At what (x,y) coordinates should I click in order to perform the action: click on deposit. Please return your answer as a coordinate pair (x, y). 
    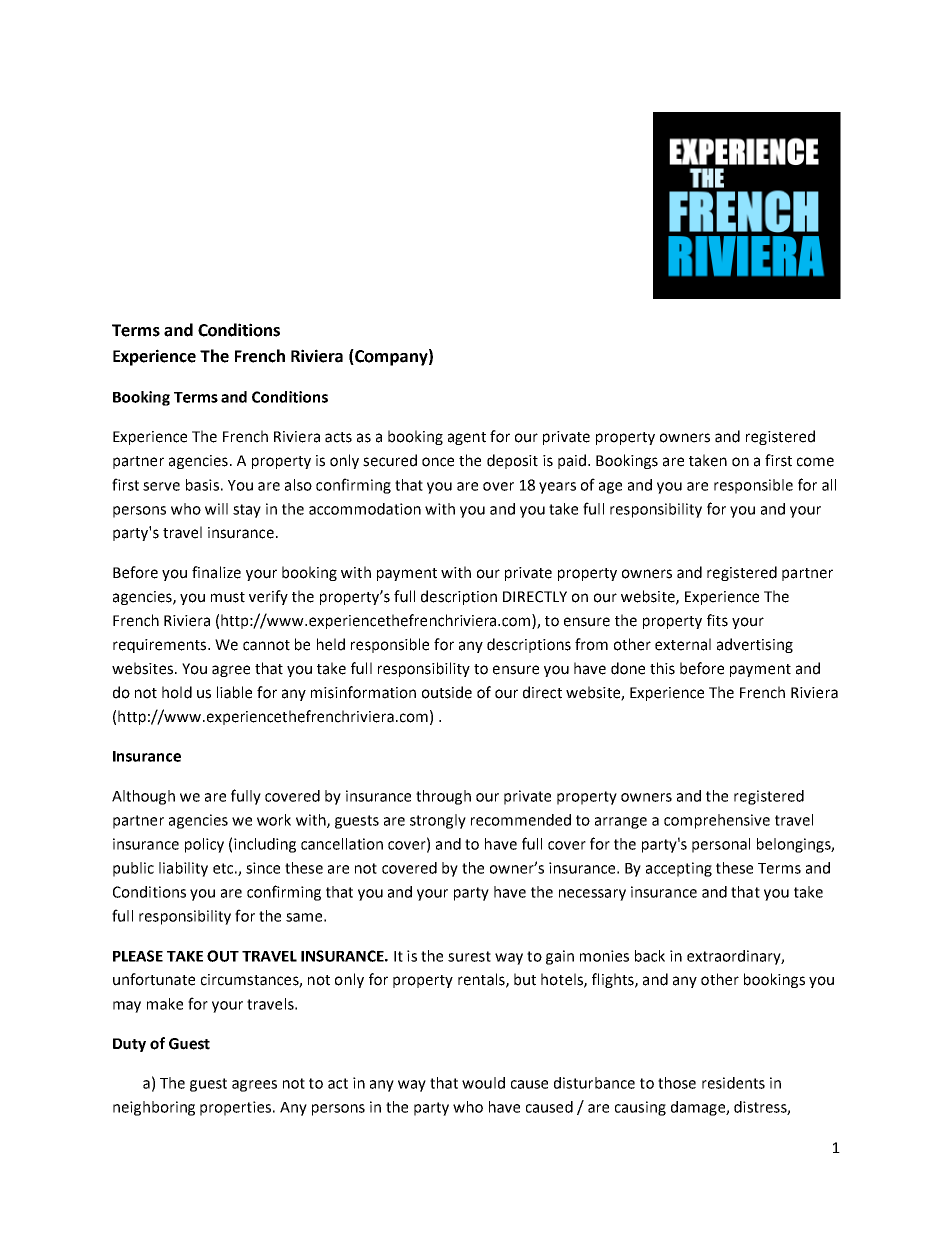
    Looking at the image, I should click on (512, 461).
